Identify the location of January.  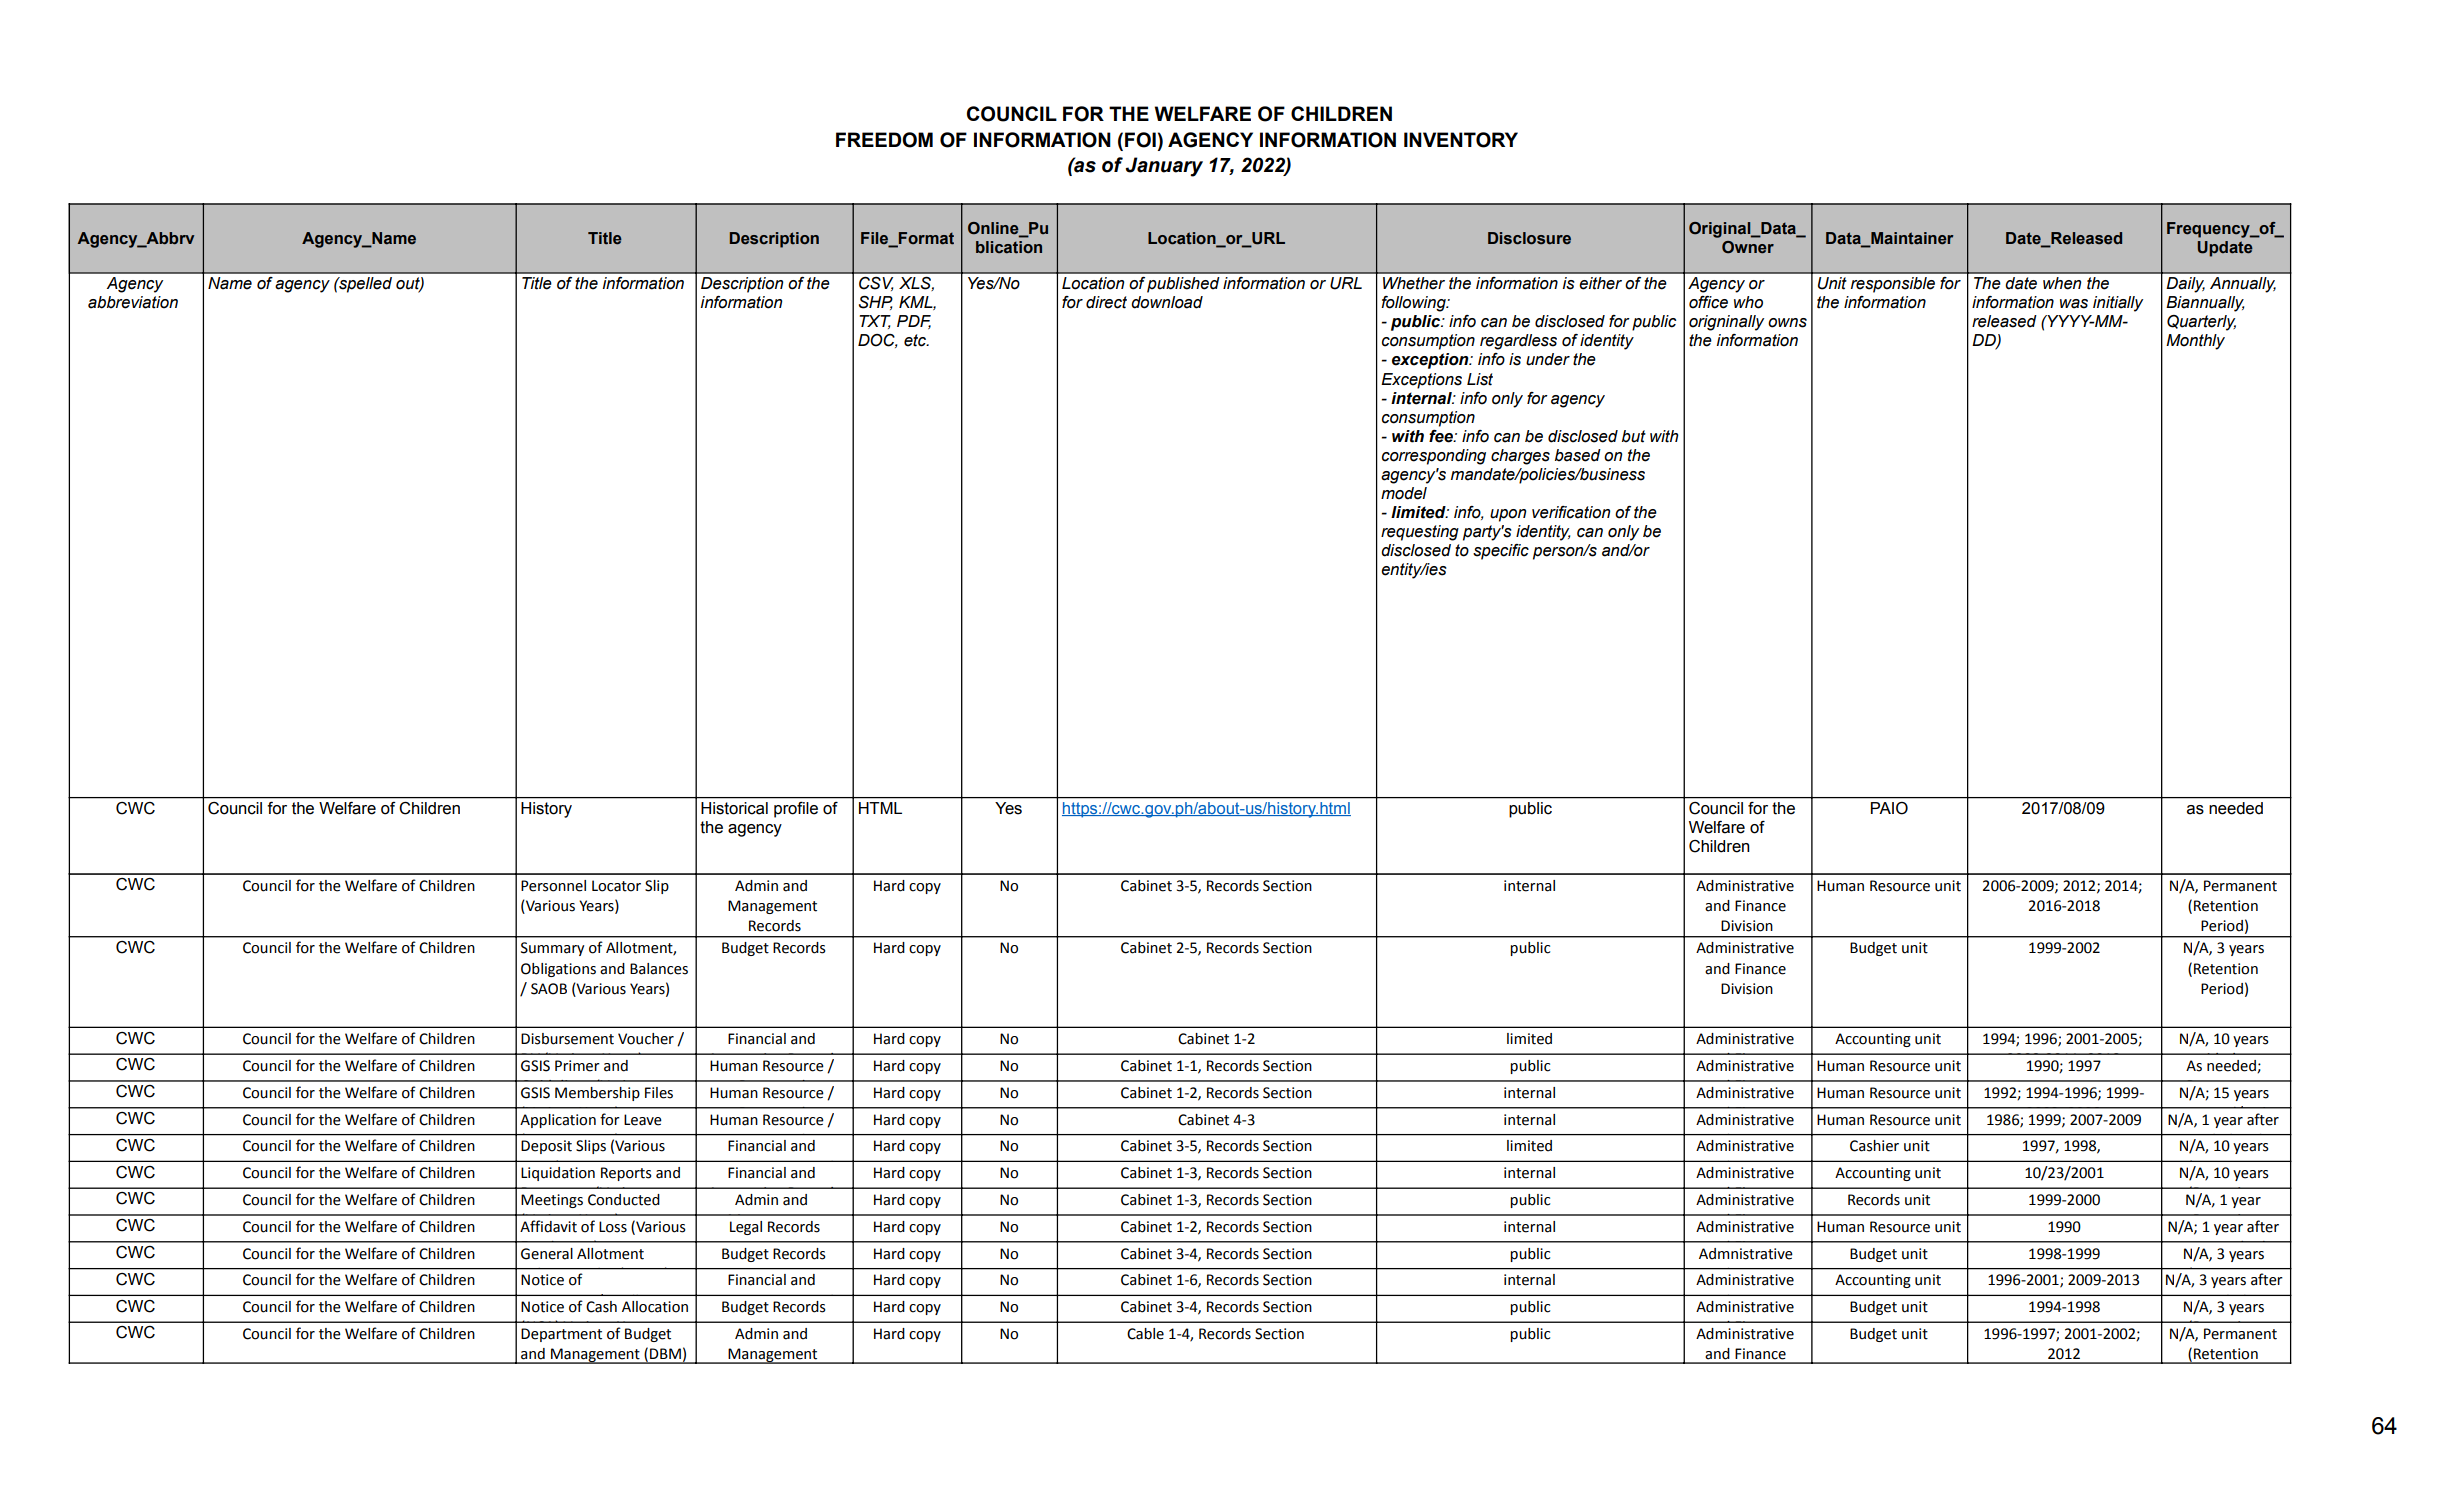
(1164, 167).
